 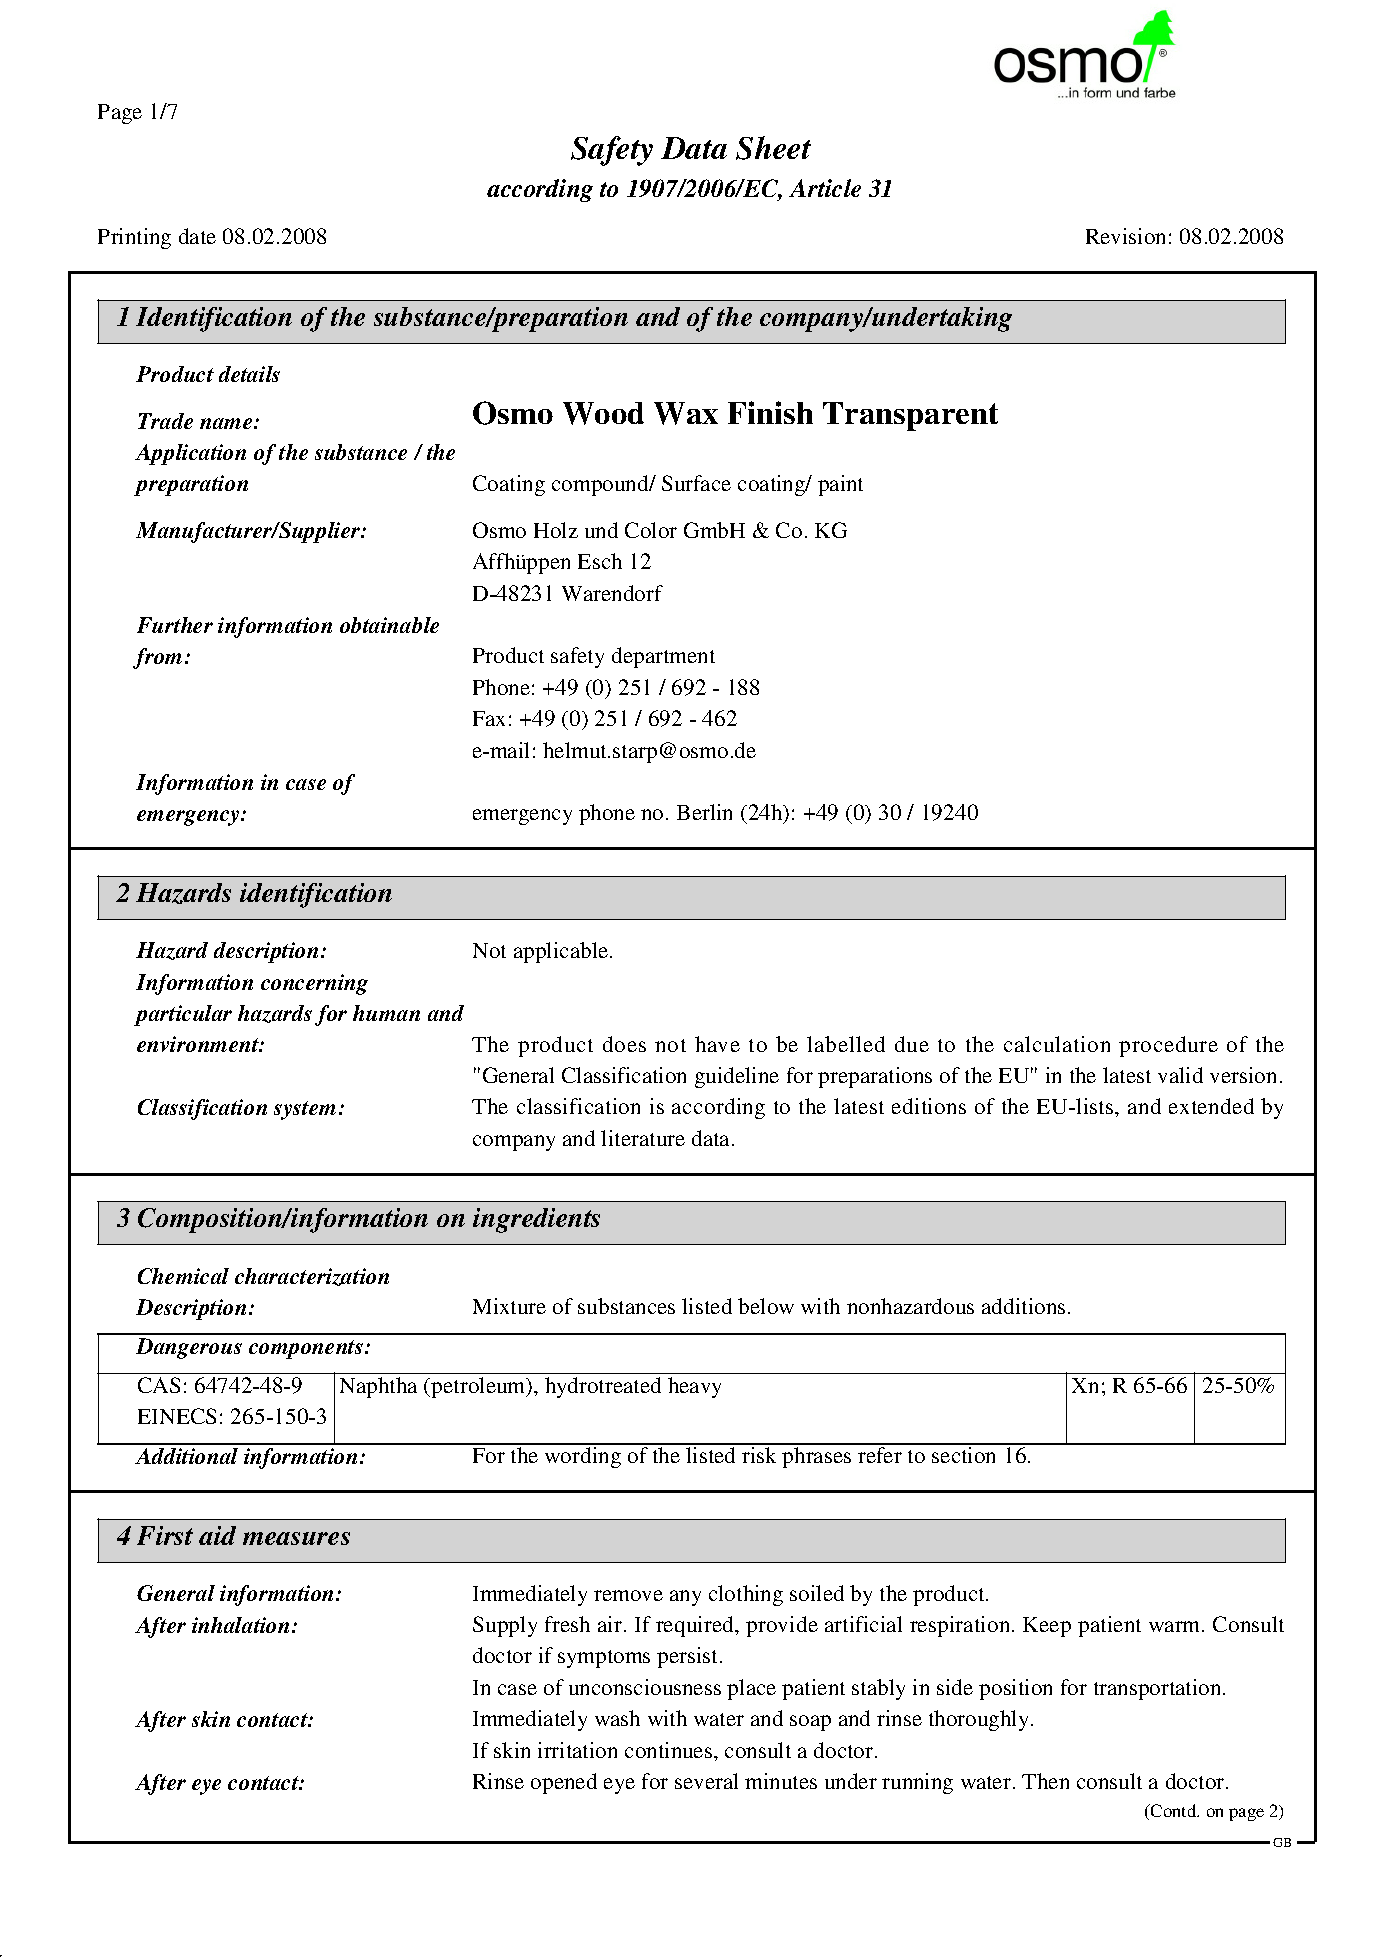 What do you see at coordinates (175, 625) in the screenshot?
I see `Further` at bounding box center [175, 625].
